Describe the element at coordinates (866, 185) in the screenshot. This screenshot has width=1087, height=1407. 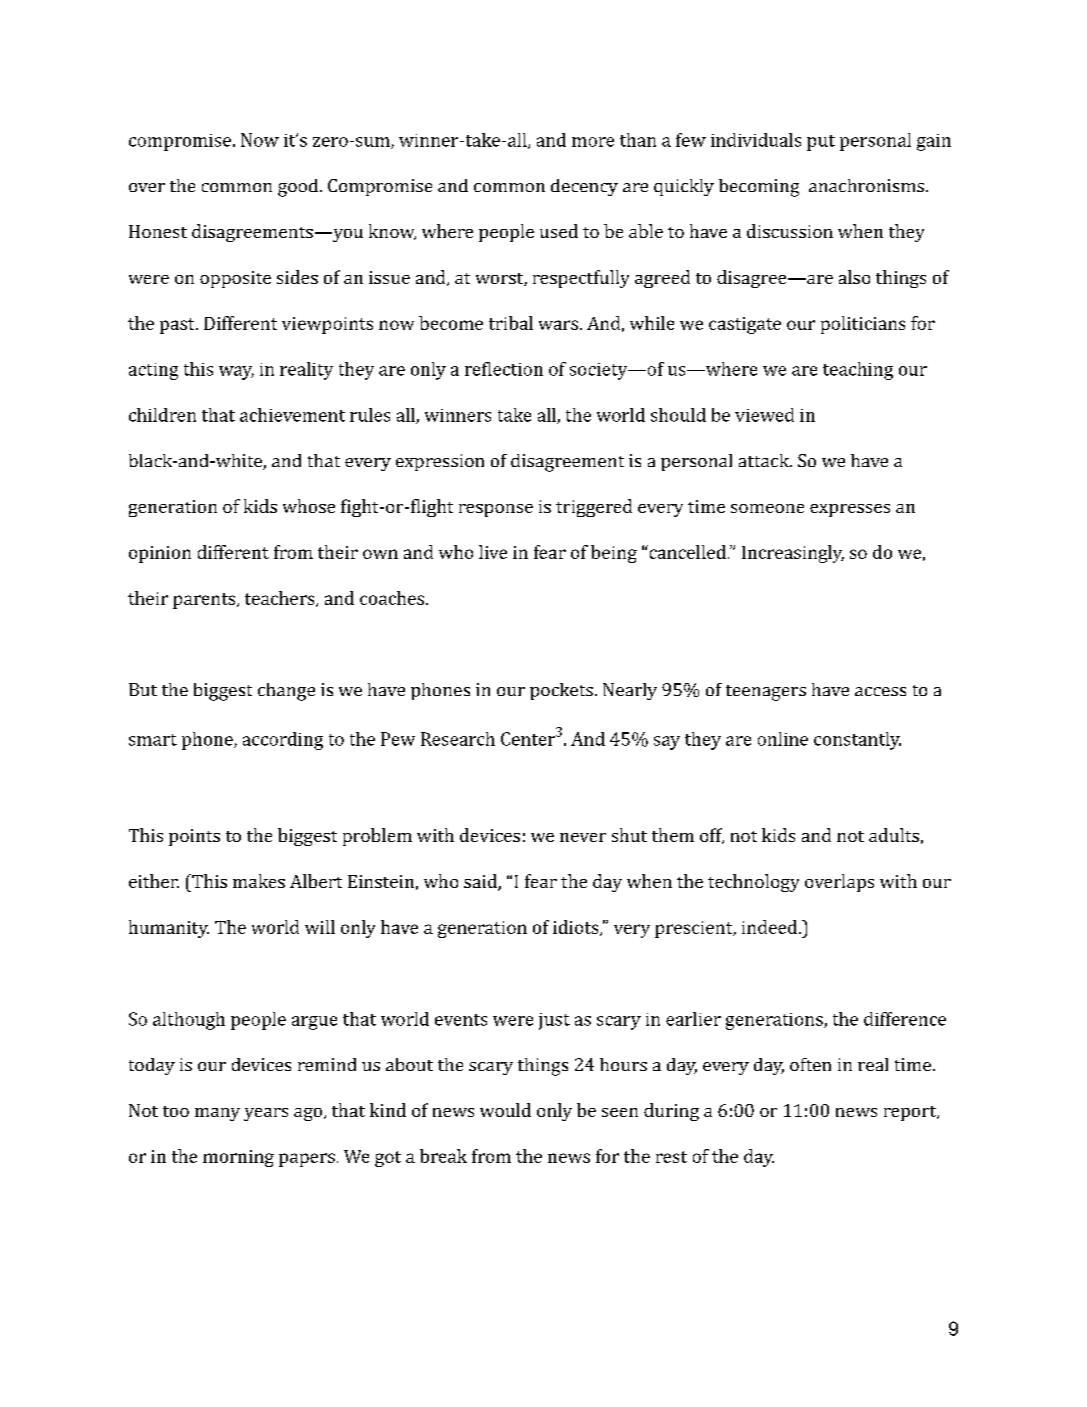
I see `anachronisms` at that location.
